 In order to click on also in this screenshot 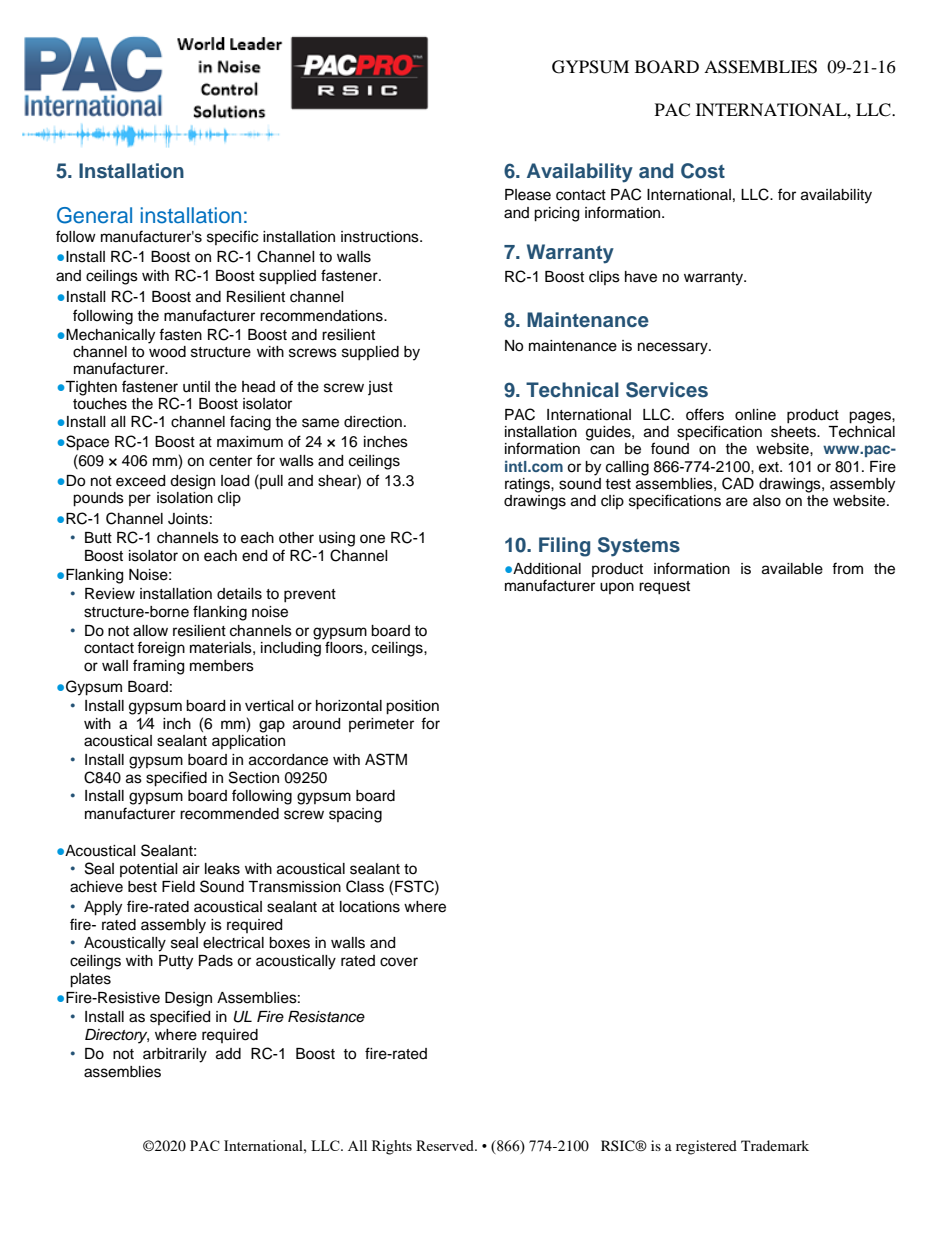, I will do `click(767, 501)`.
